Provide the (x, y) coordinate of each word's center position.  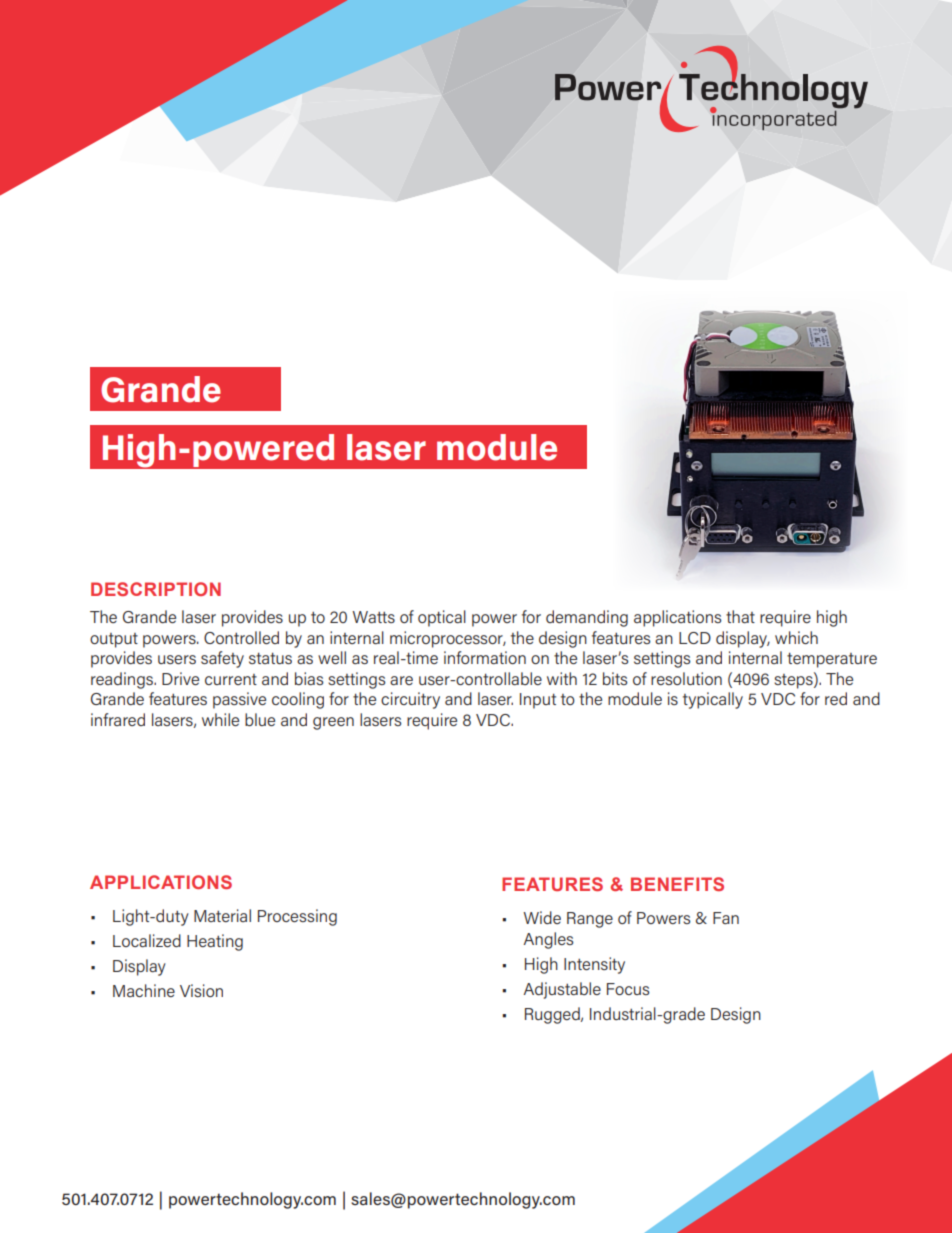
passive (239, 700)
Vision (201, 990)
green (333, 723)
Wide (542, 917)
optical (442, 618)
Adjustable (562, 990)
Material (222, 915)
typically (713, 700)
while (220, 719)
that (740, 616)
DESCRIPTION (156, 589)
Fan (726, 918)
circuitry (410, 700)
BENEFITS (677, 884)
